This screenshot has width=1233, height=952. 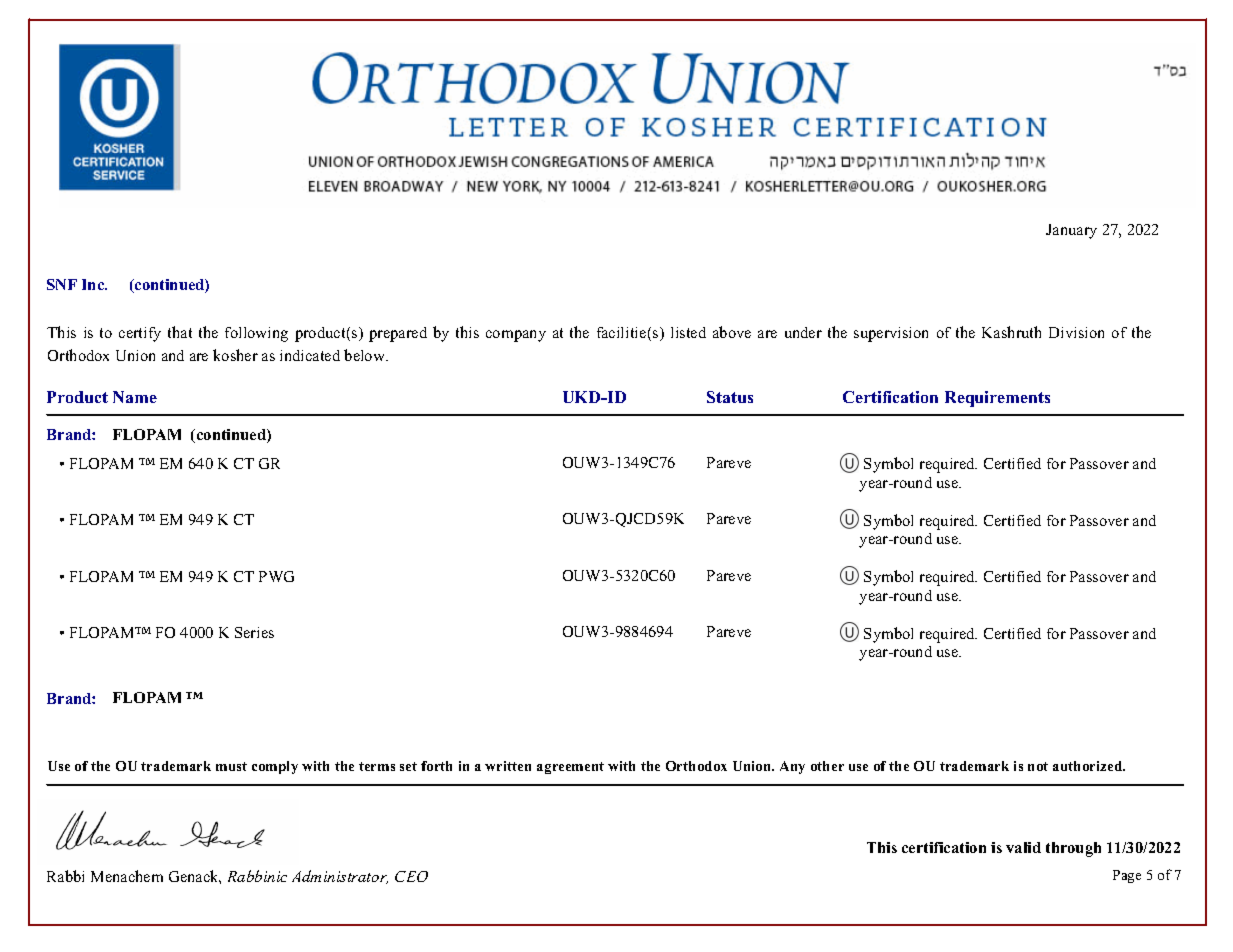 What do you see at coordinates (254, 632) in the screenshot?
I see `Series` at bounding box center [254, 632].
